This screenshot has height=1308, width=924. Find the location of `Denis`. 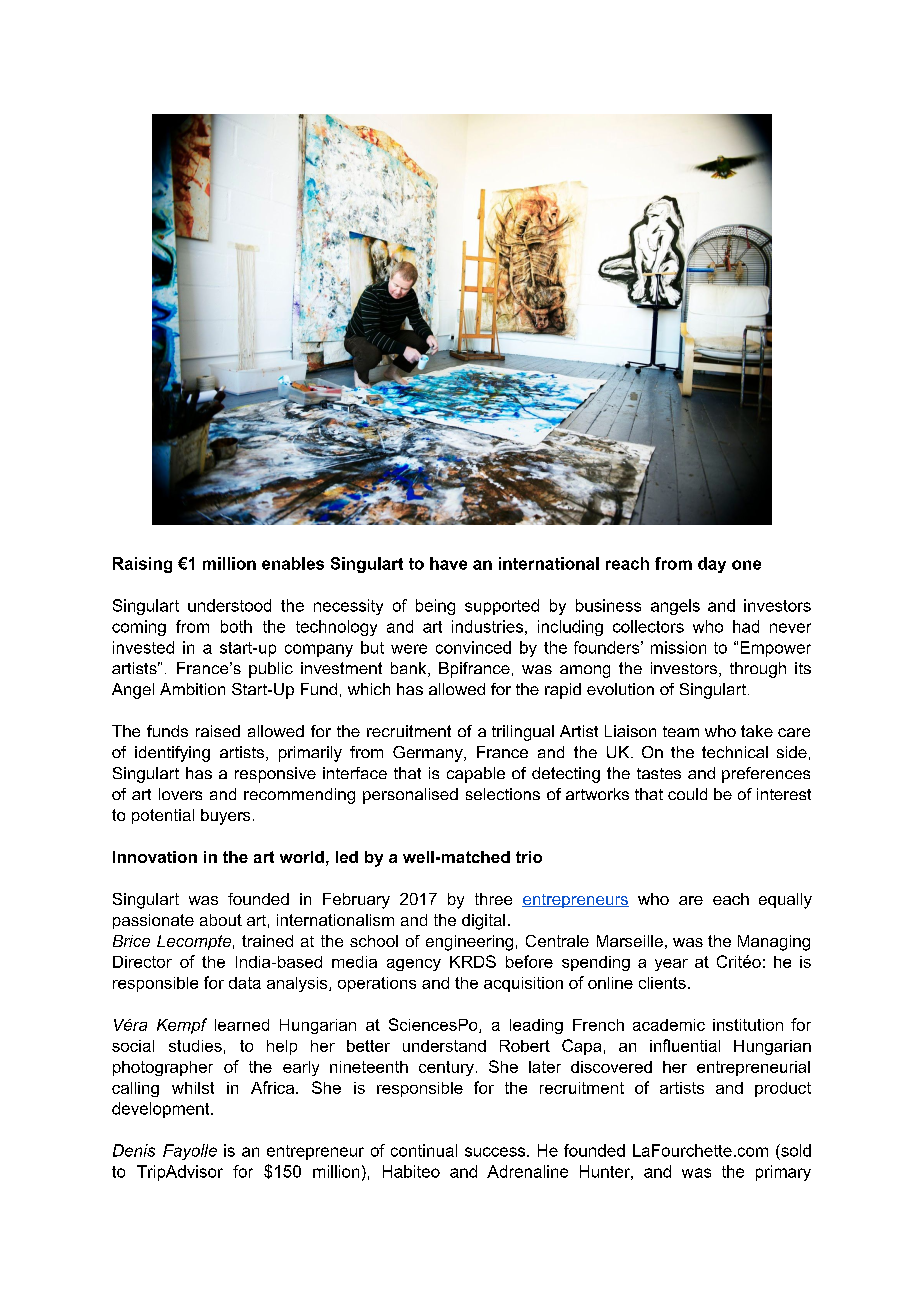

Denis is located at coordinates (134, 1150).
